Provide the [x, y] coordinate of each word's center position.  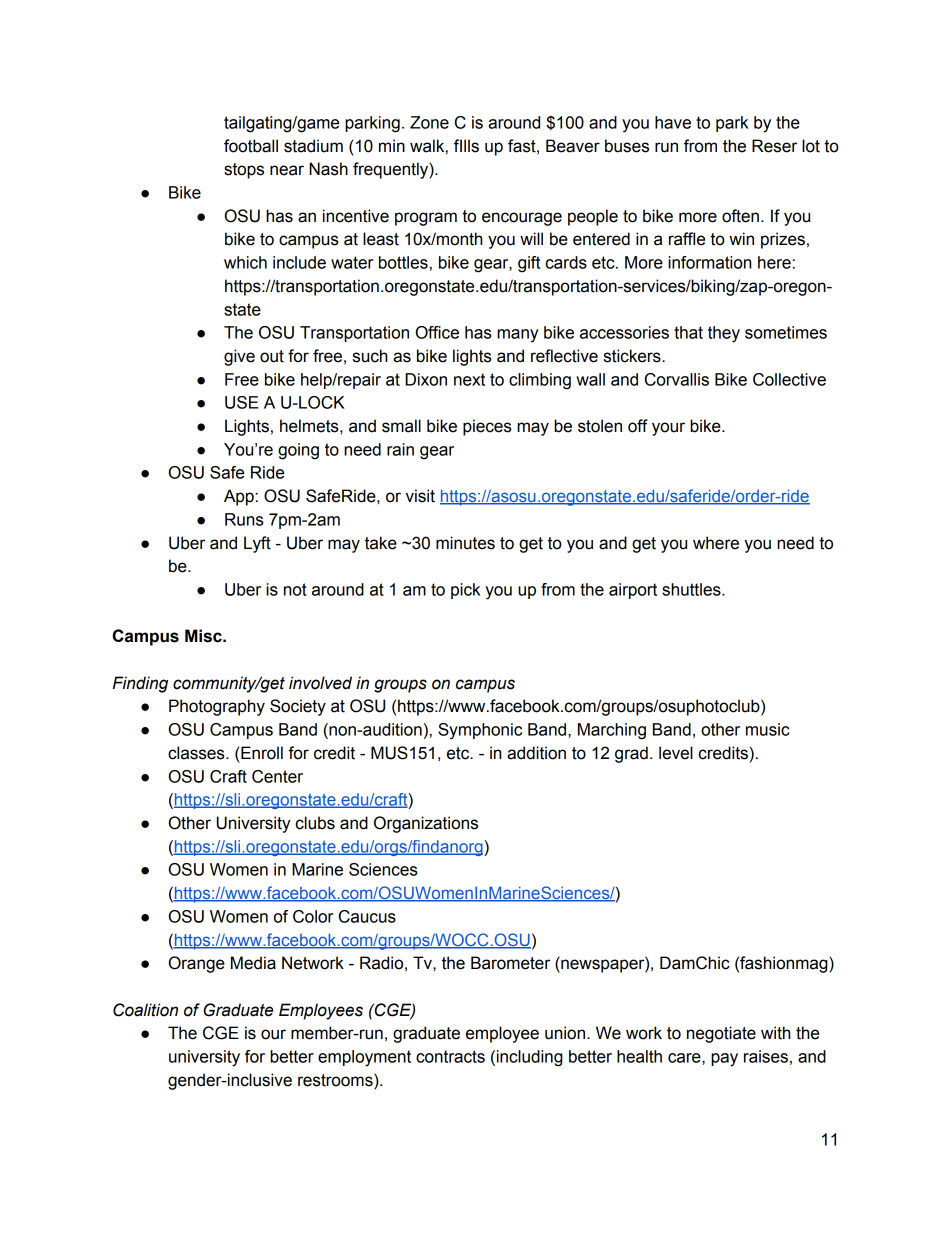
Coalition [145, 1010]
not [295, 589]
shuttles [692, 589]
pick [465, 591]
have [673, 122]
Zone [429, 122]
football [251, 146]
